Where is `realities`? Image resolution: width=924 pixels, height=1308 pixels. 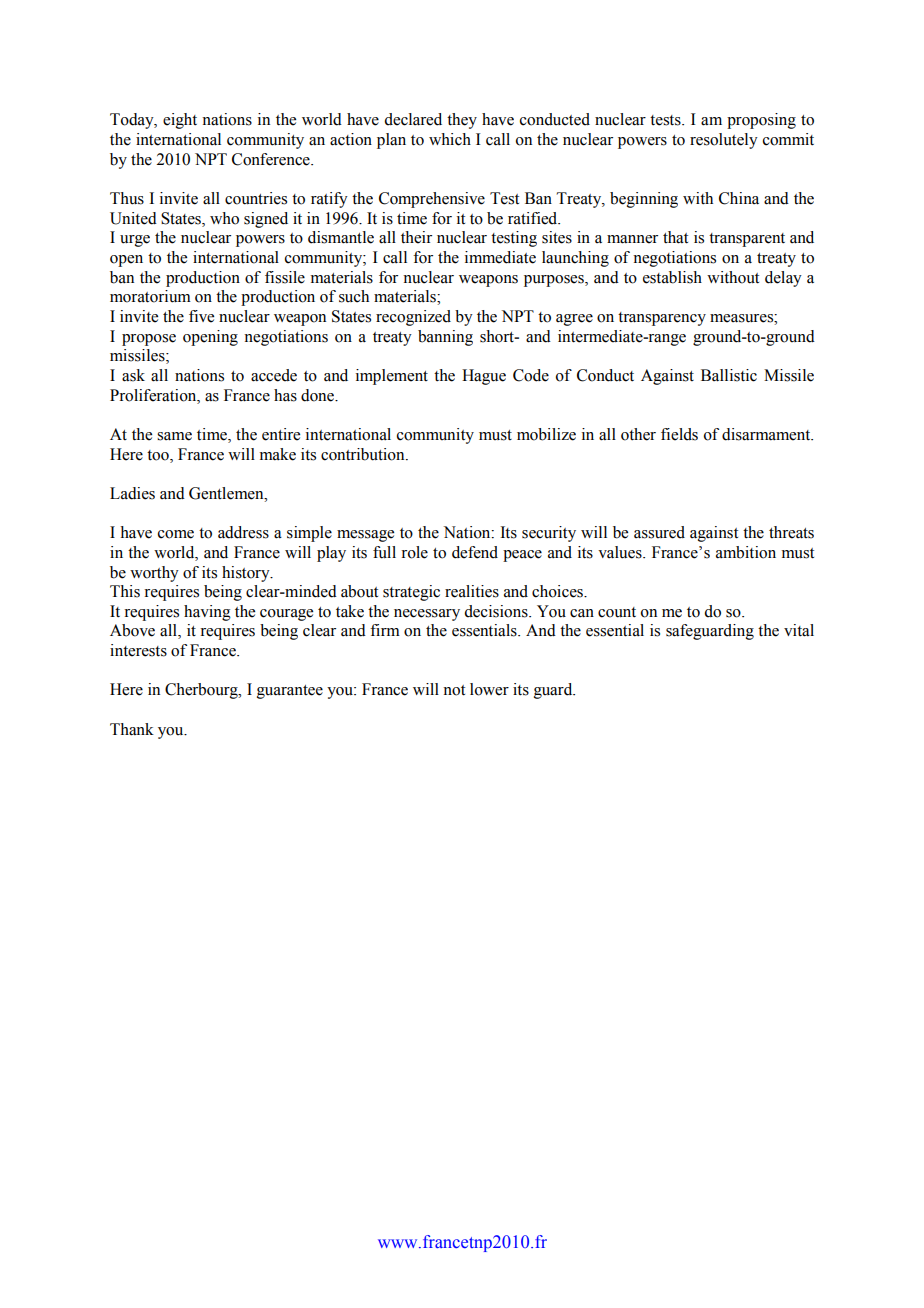
realities is located at coordinates (472, 591).
